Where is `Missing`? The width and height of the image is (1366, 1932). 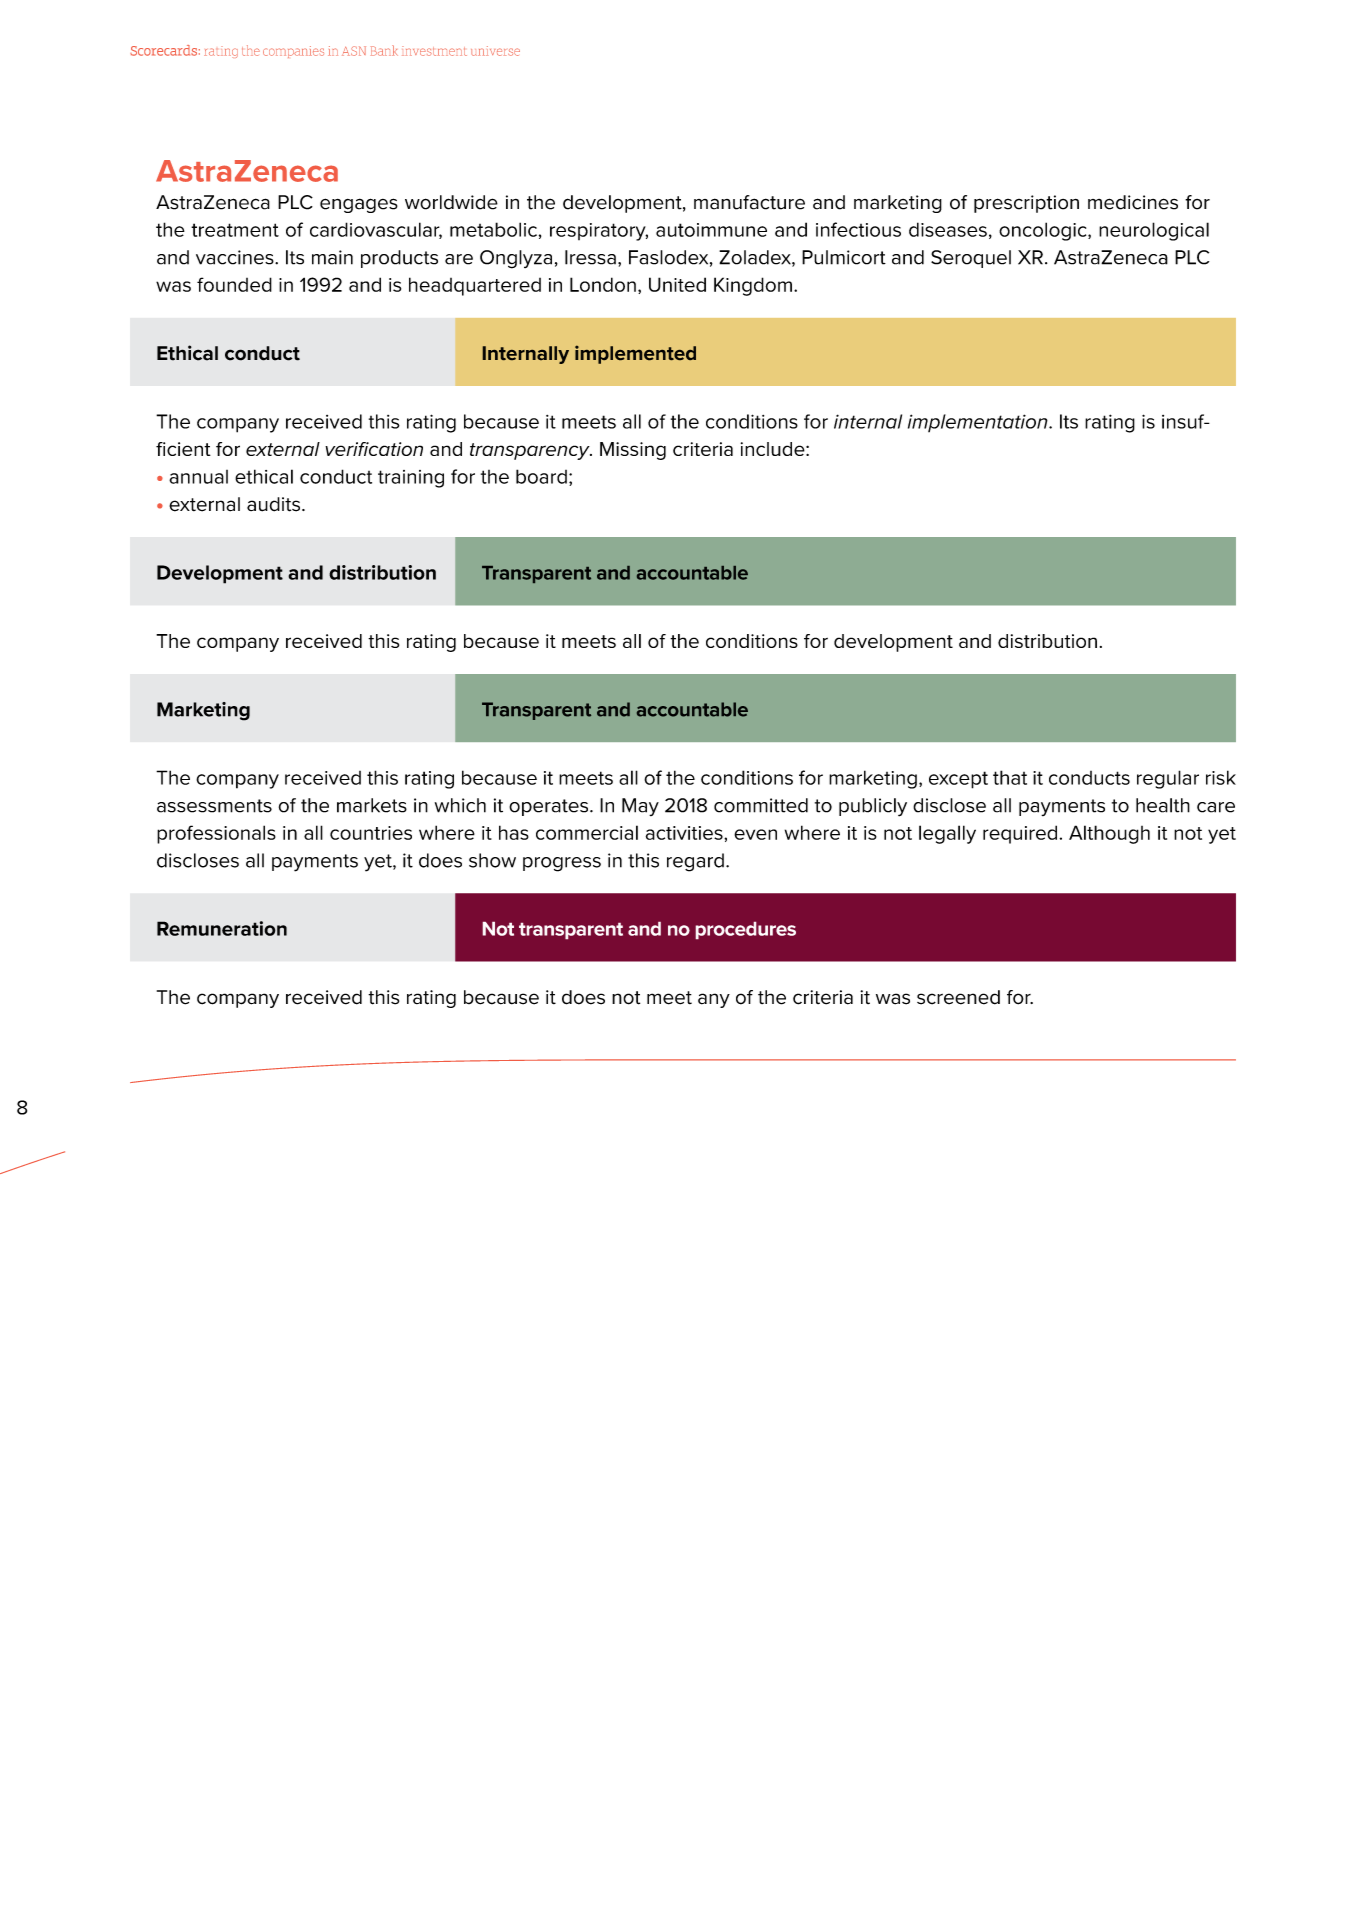
Missing is located at coordinates (633, 451).
